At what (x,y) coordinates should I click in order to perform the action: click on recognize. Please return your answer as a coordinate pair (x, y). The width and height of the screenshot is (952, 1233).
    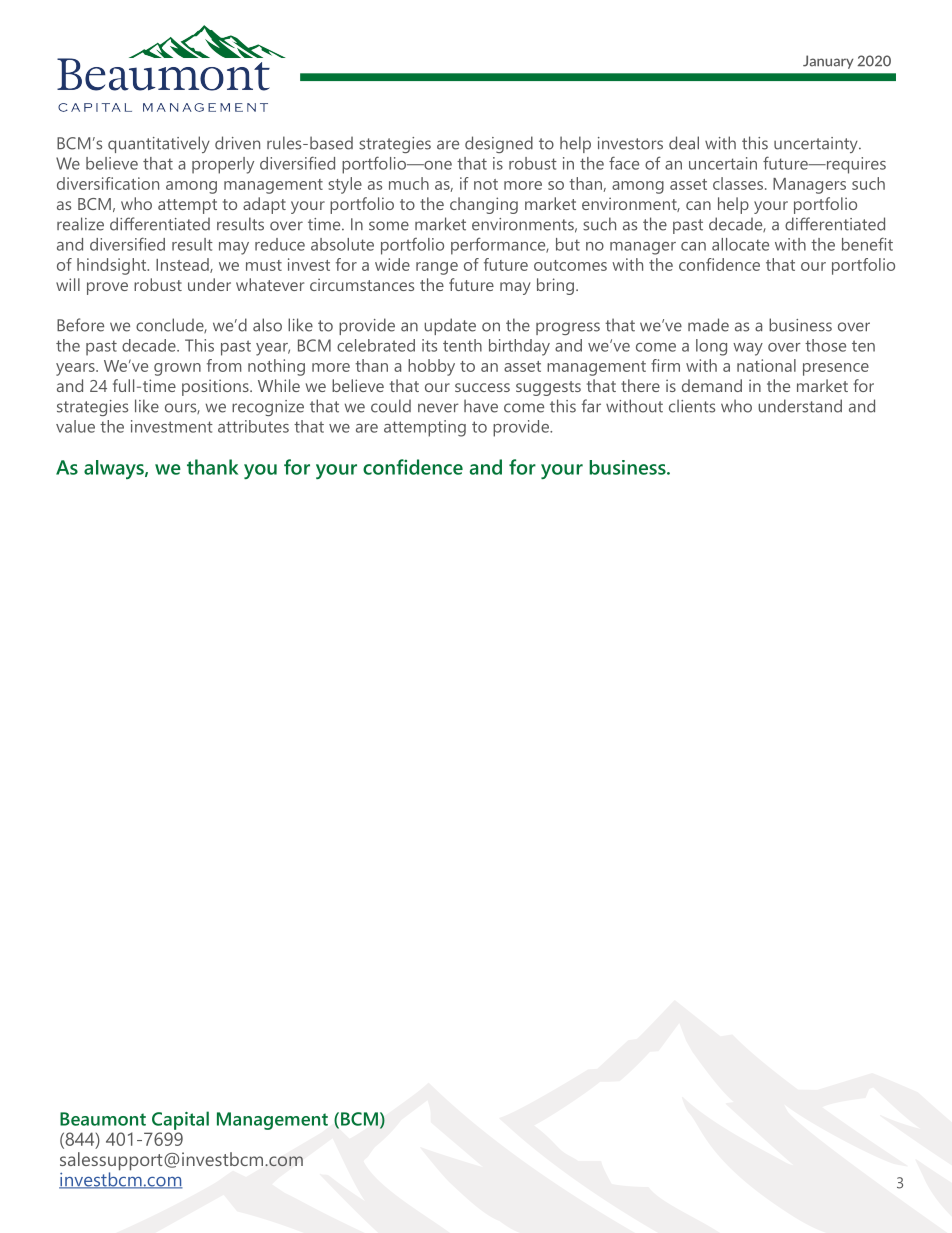
    Looking at the image, I should click on (268, 408).
